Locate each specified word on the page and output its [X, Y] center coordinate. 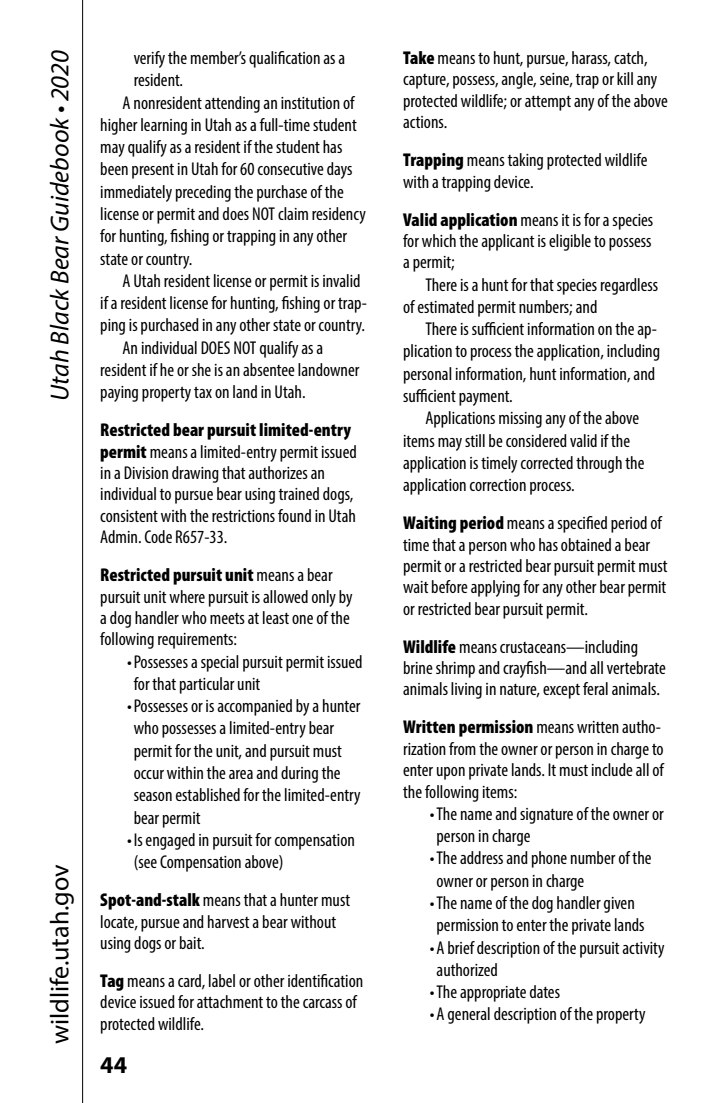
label [222, 980]
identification [325, 980]
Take [418, 57]
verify [149, 59]
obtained [586, 544]
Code [158, 536]
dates [545, 991]
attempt [548, 103]
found [294, 515]
